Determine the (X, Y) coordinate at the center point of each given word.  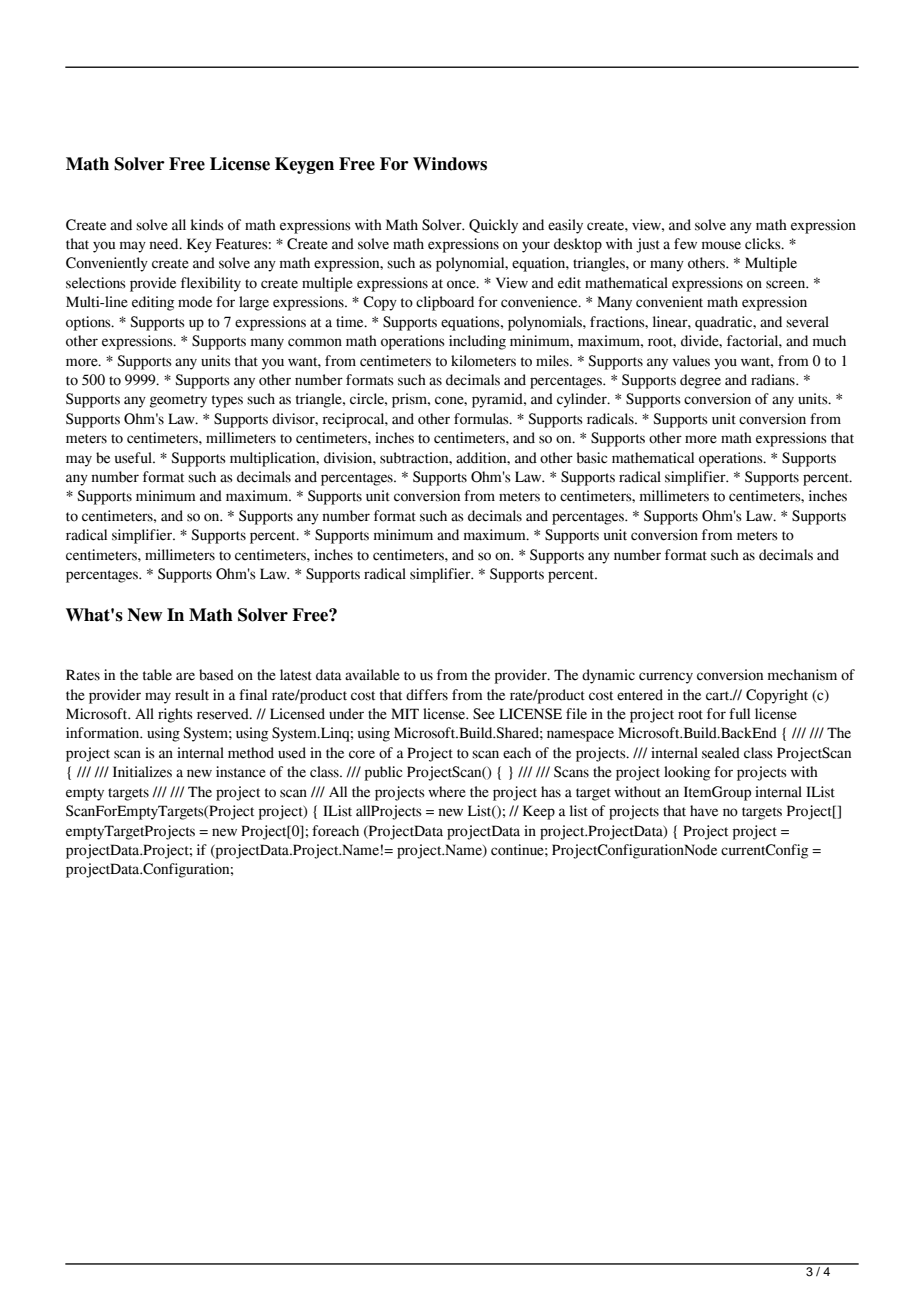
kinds (207, 225)
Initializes (142, 772)
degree (700, 381)
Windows (450, 164)
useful (134, 458)
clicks (764, 244)
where (447, 792)
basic (592, 458)
